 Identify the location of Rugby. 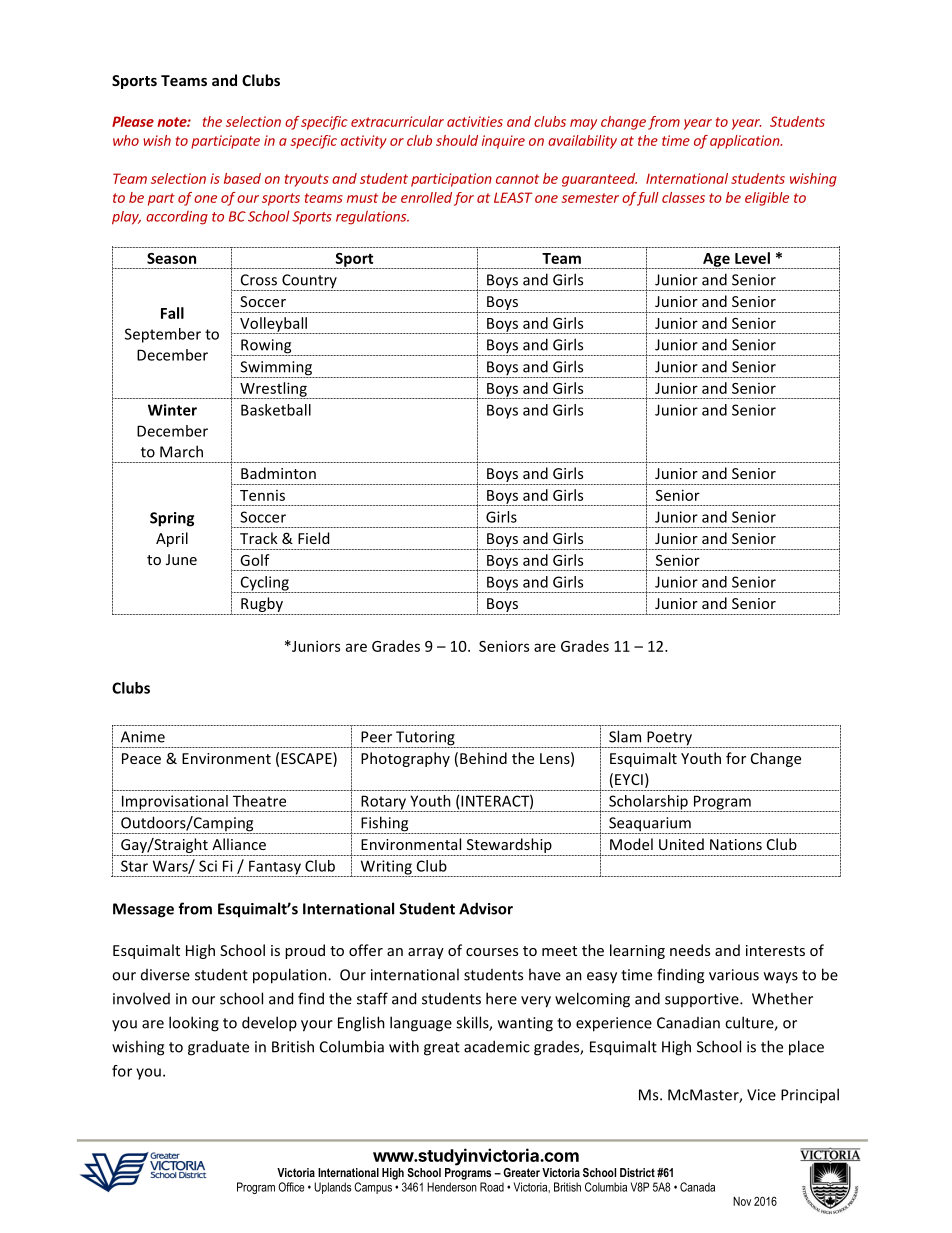
(262, 606).
